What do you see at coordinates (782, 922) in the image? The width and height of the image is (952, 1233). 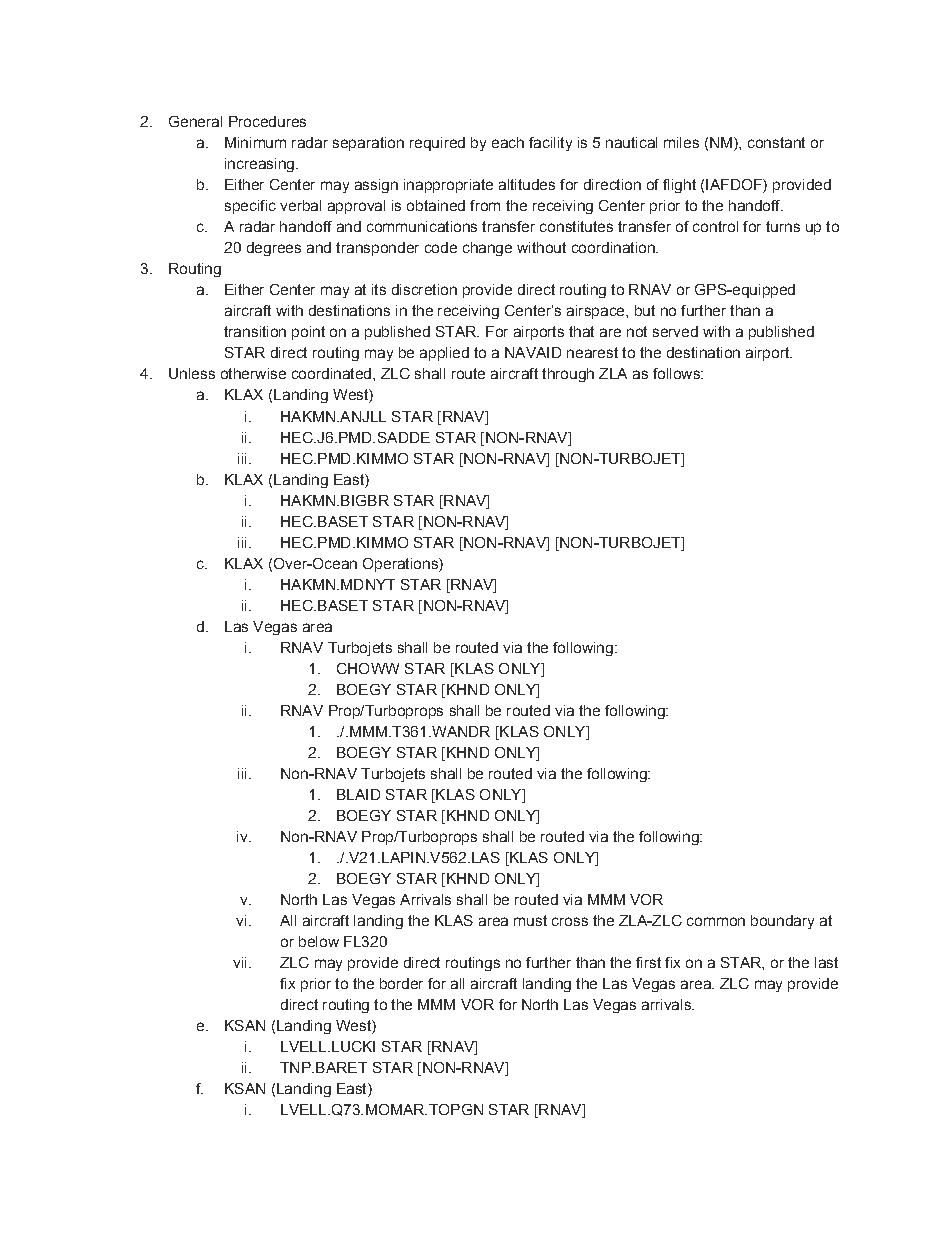 I see `boundary` at bounding box center [782, 922].
